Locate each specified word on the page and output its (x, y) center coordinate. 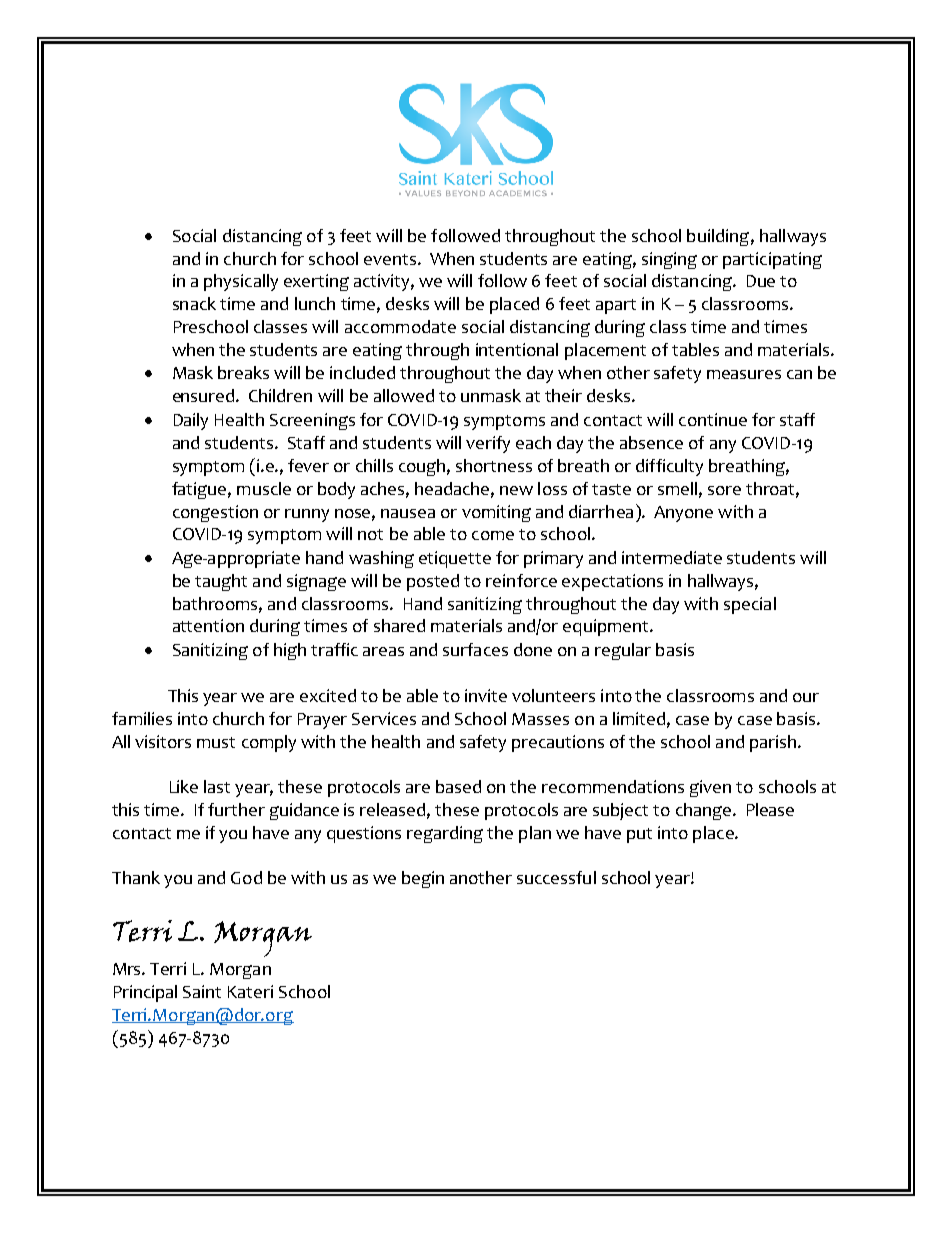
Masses (540, 719)
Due (761, 281)
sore (724, 490)
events (390, 259)
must (216, 742)
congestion (215, 513)
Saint (202, 991)
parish (773, 743)
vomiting (496, 513)
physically (241, 282)
